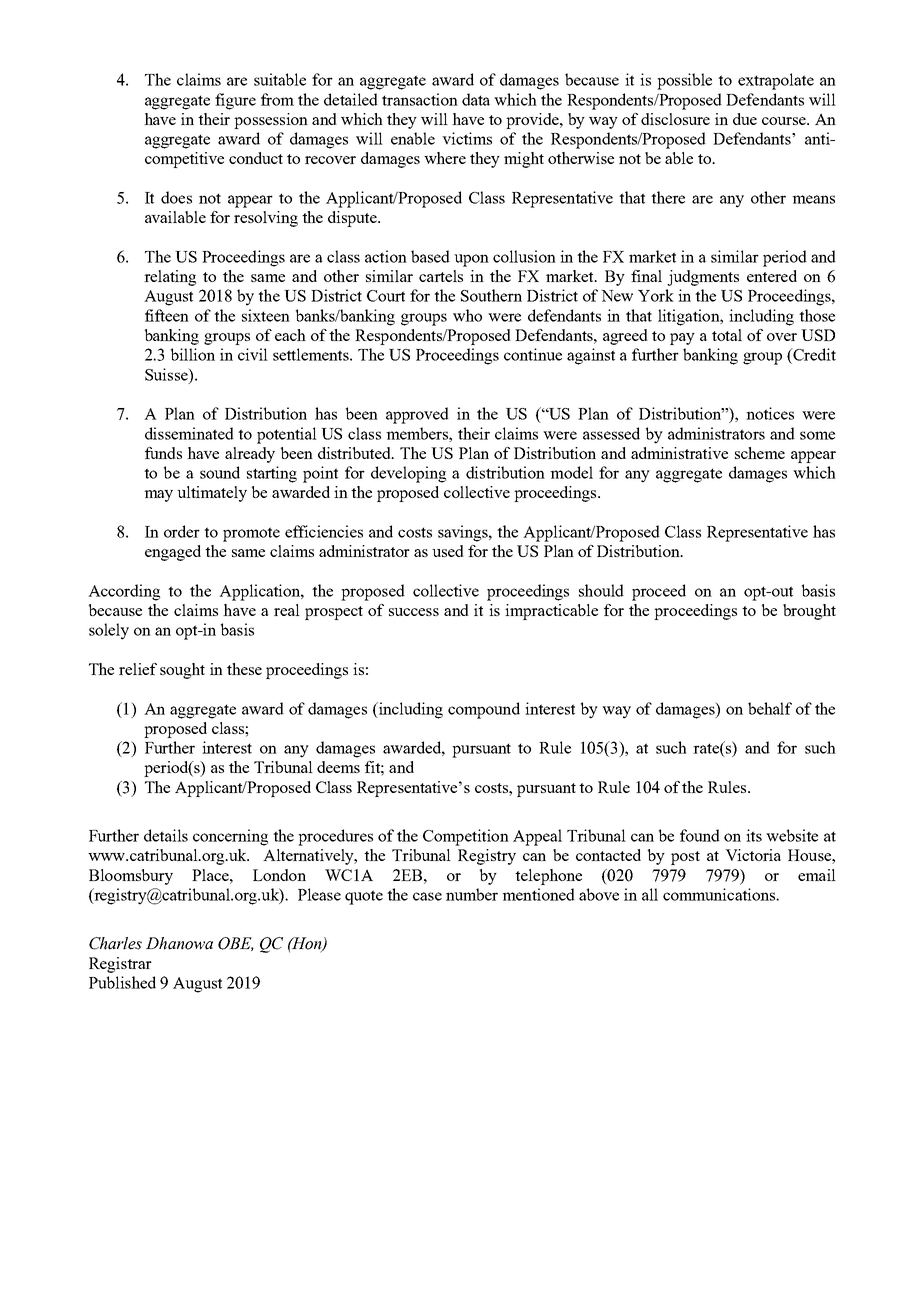  What do you see at coordinates (417, 415) in the page?
I see `approved` at bounding box center [417, 415].
